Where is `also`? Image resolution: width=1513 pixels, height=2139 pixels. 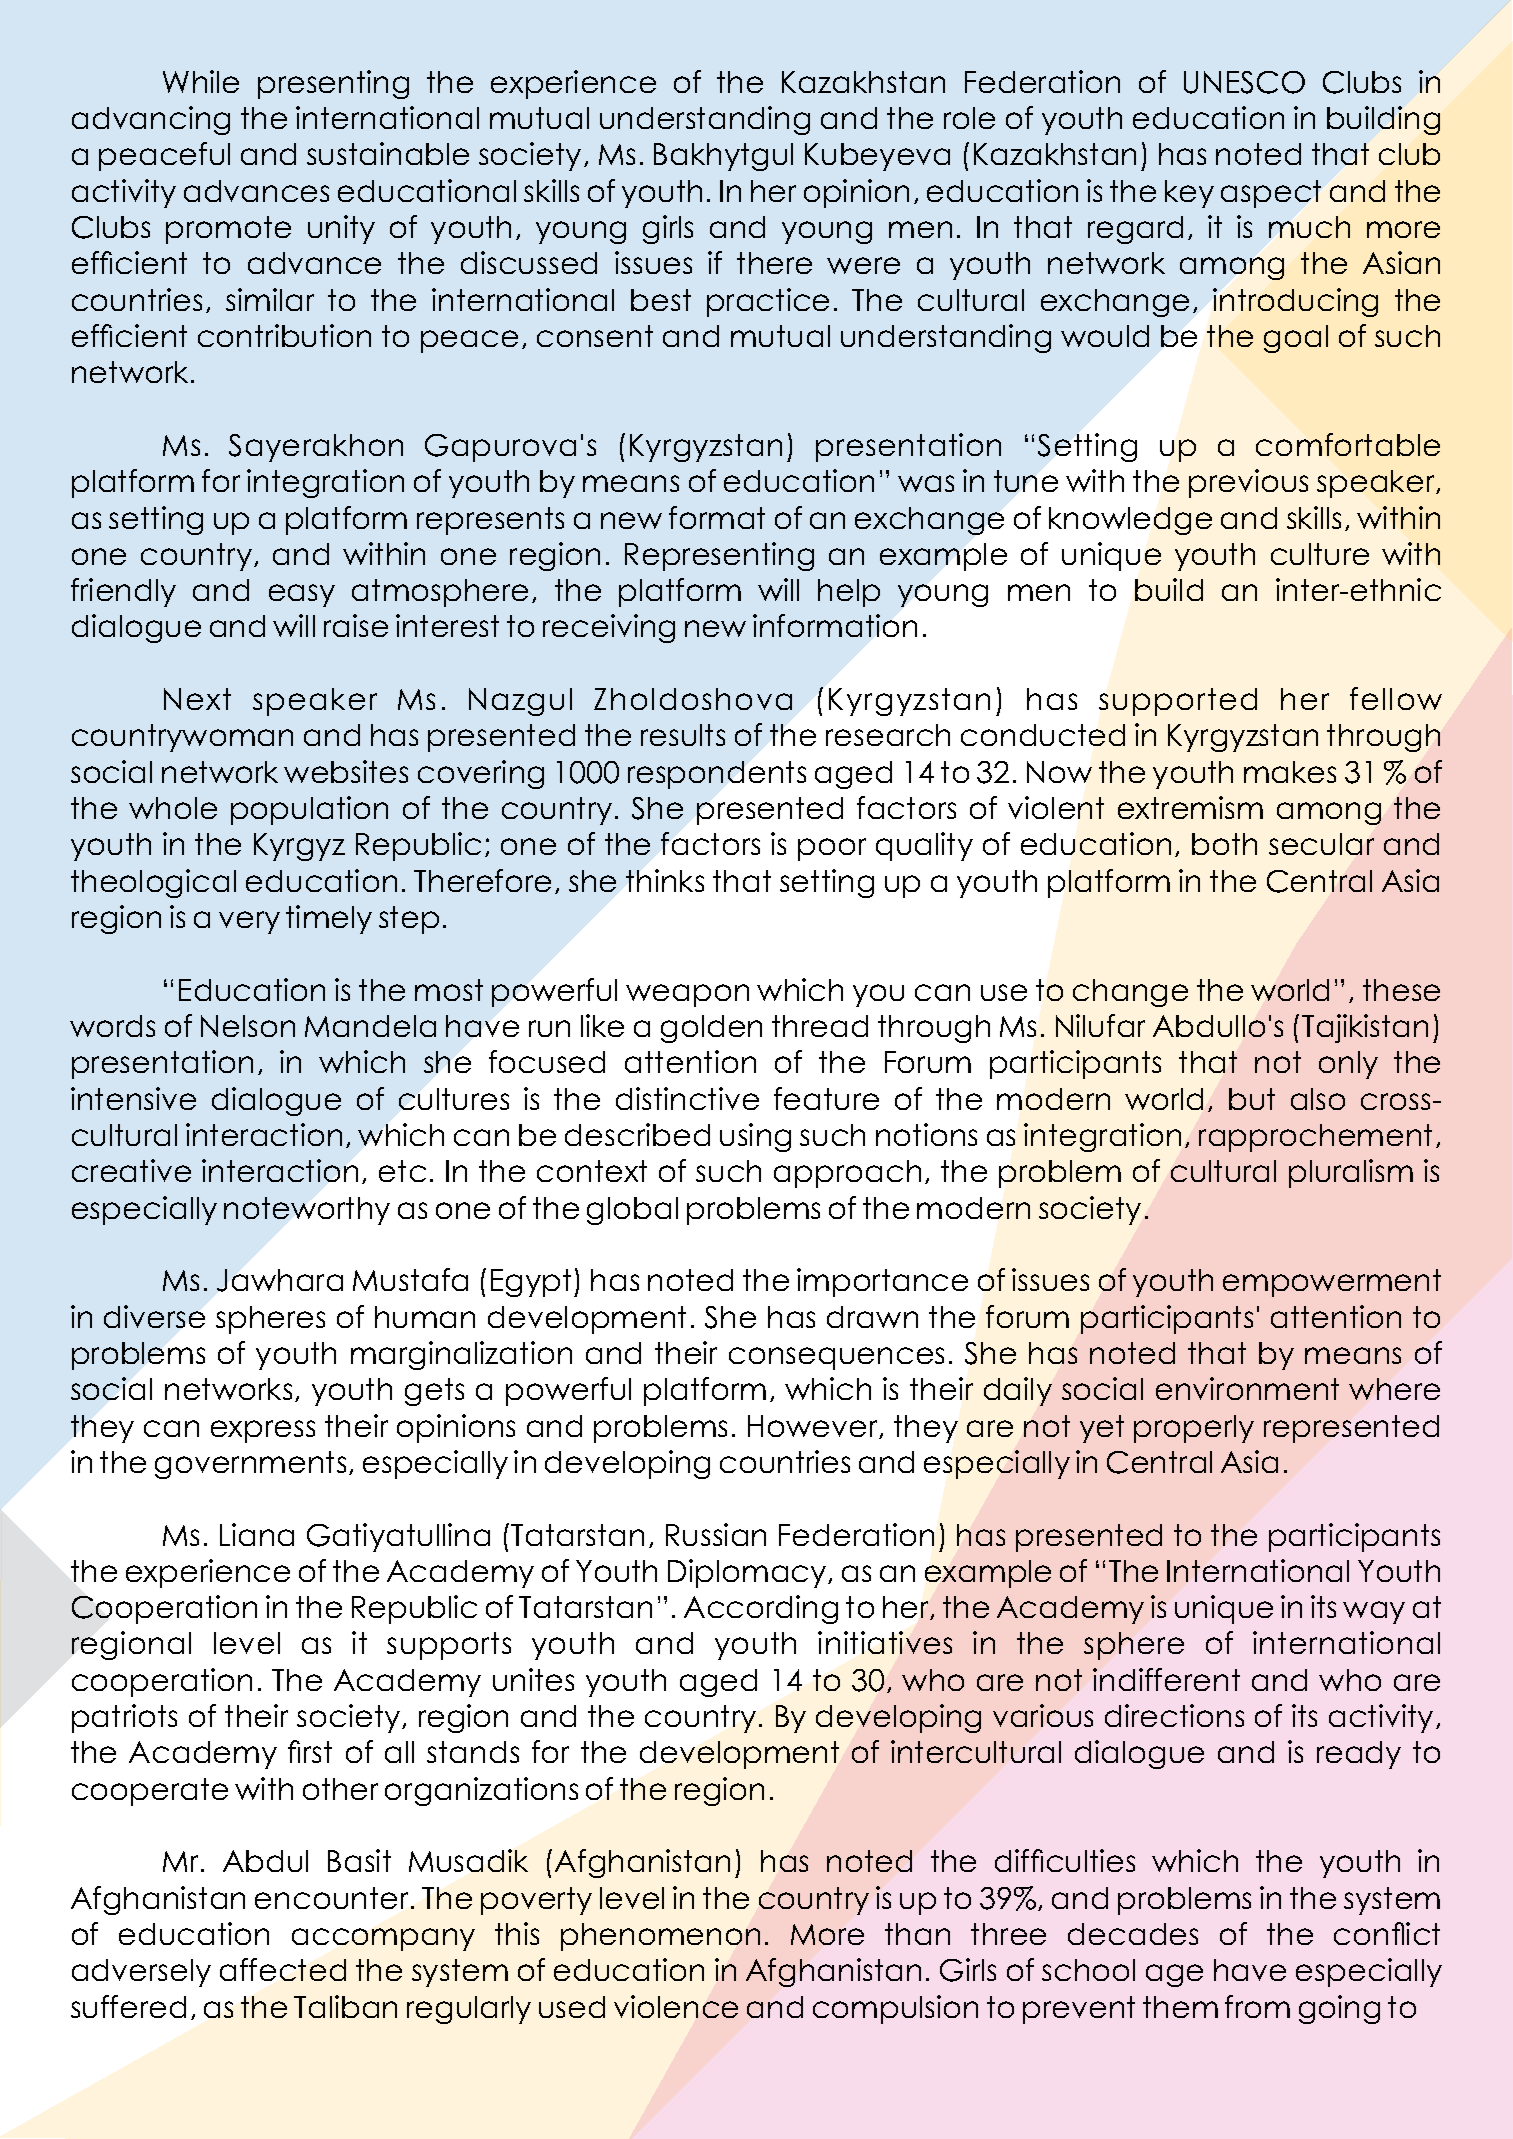
also is located at coordinates (1318, 1099).
